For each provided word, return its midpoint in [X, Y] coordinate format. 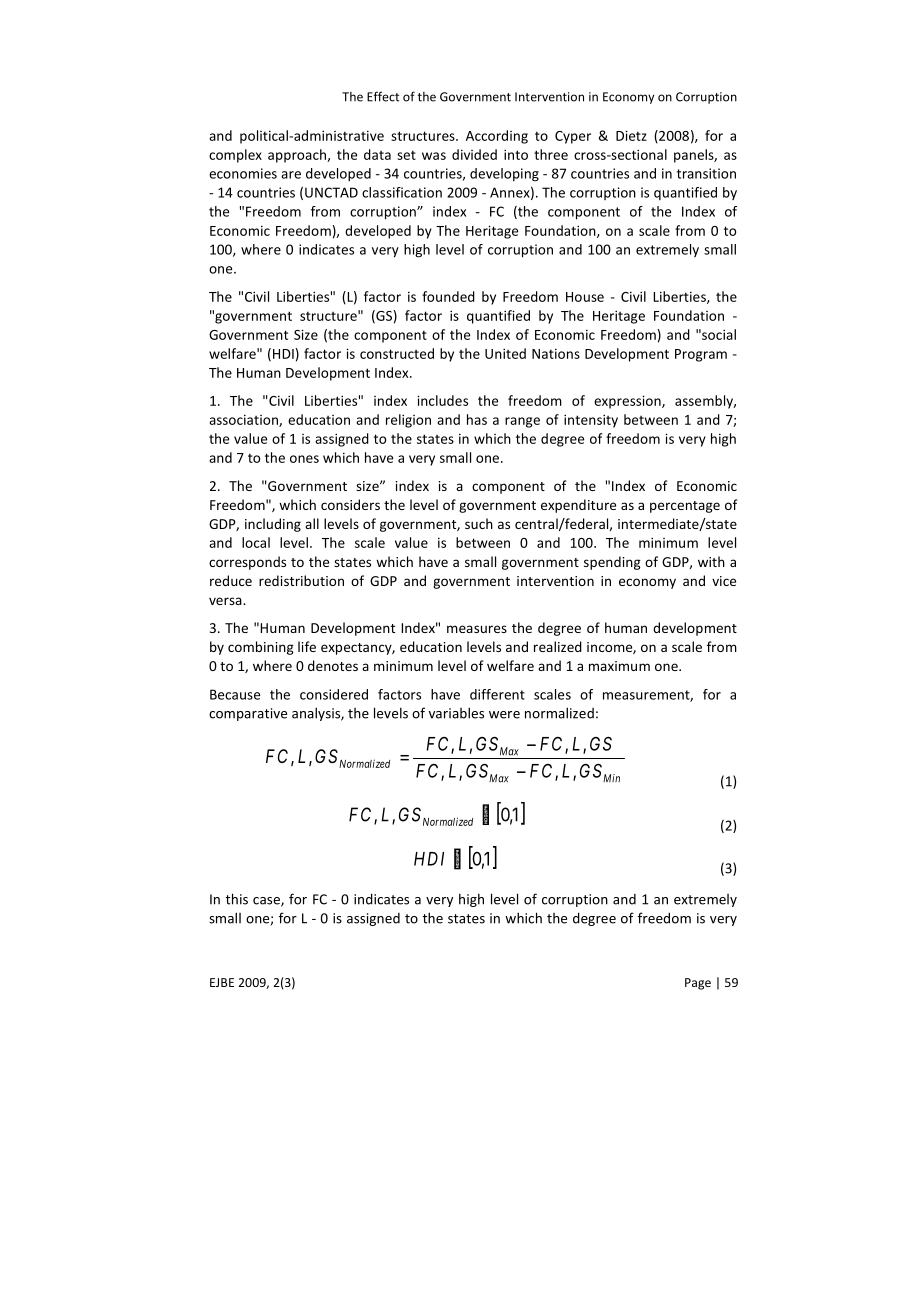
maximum [619, 666]
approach [298, 156]
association [244, 420]
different [497, 694]
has [477, 419]
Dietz [631, 135]
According [497, 137]
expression [628, 402]
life [307, 646]
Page [698, 984]
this [236, 899]
